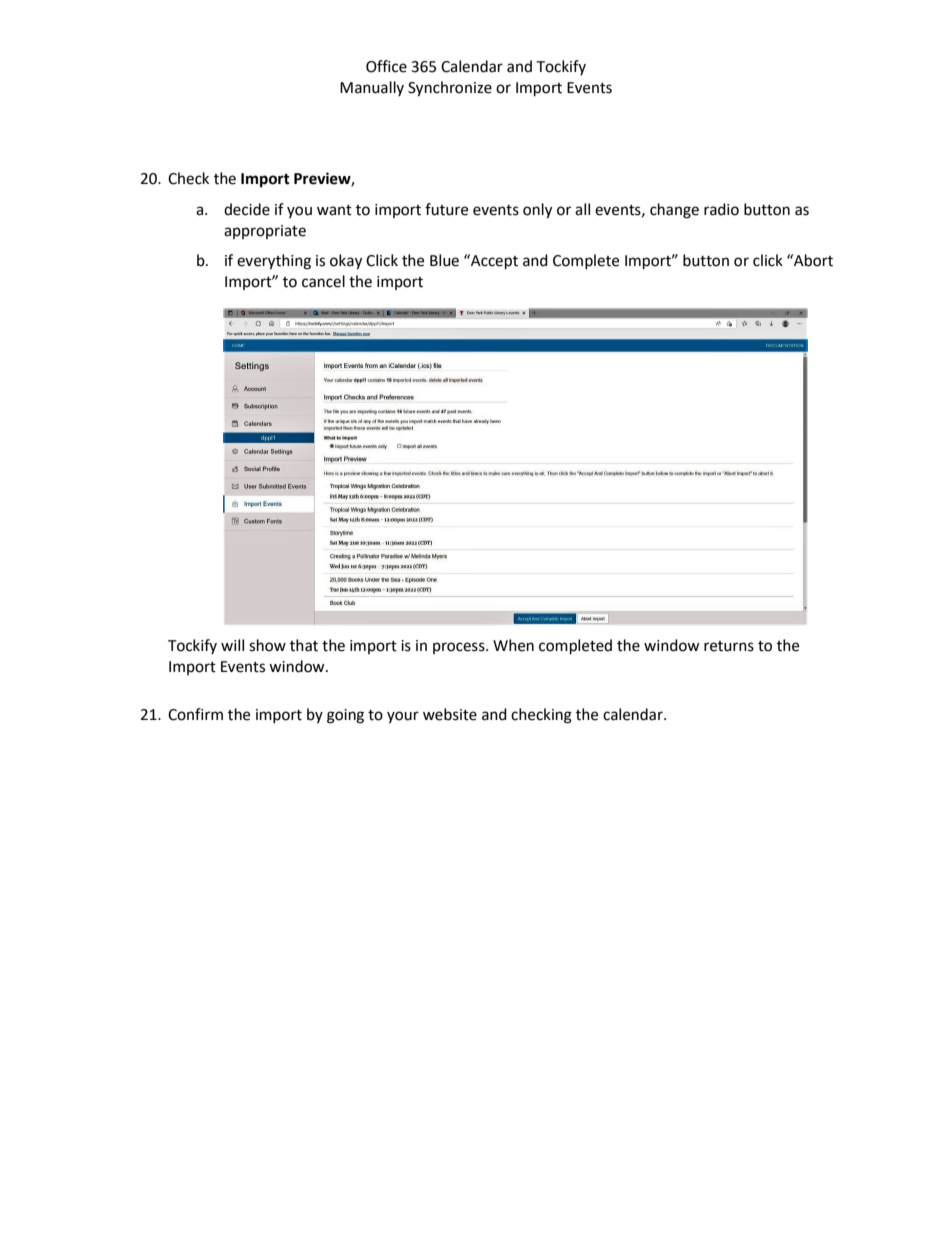  I want to click on Synchronize, so click(450, 89).
